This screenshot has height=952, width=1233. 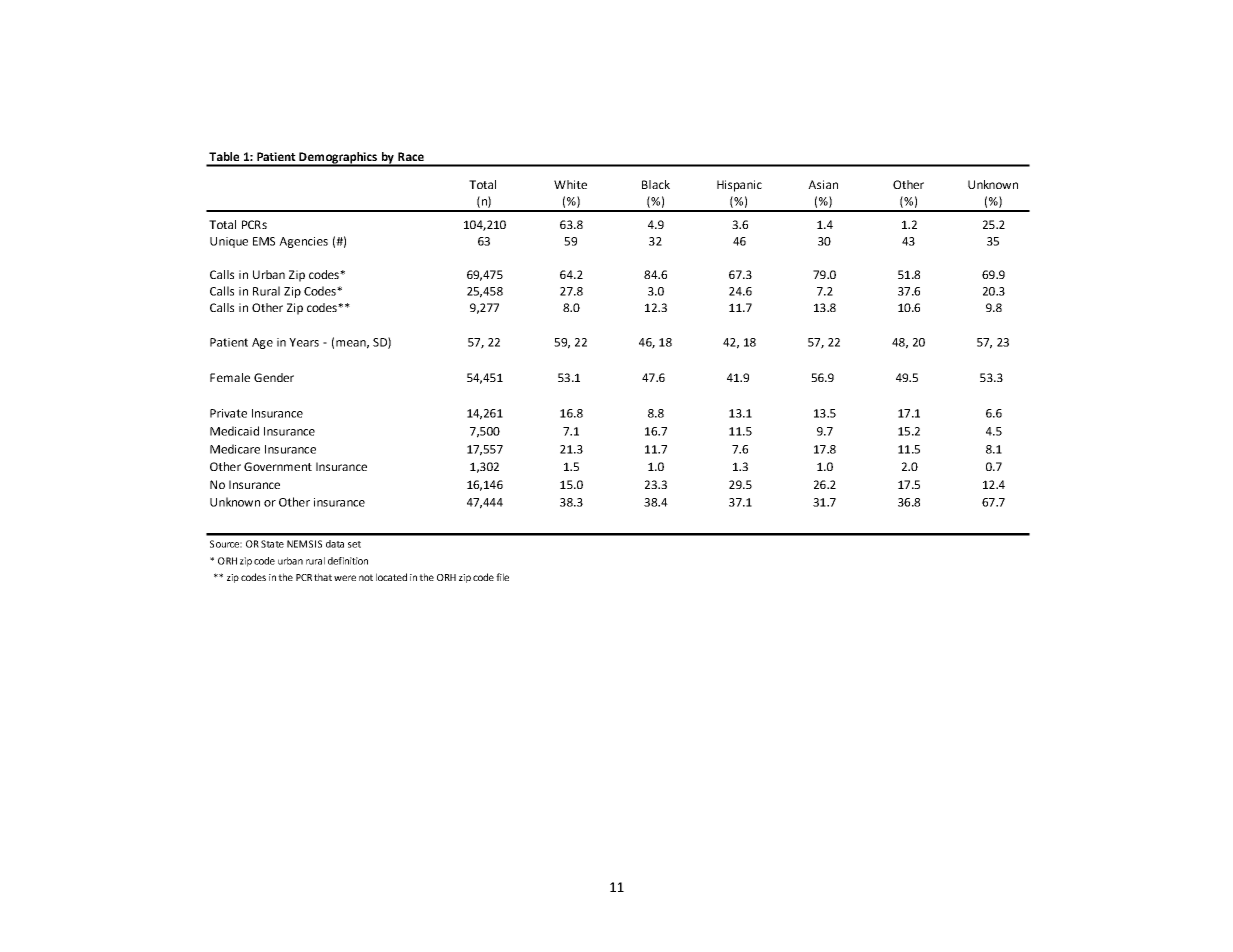 What do you see at coordinates (304, 342) in the screenshot?
I see `Years` at bounding box center [304, 342].
